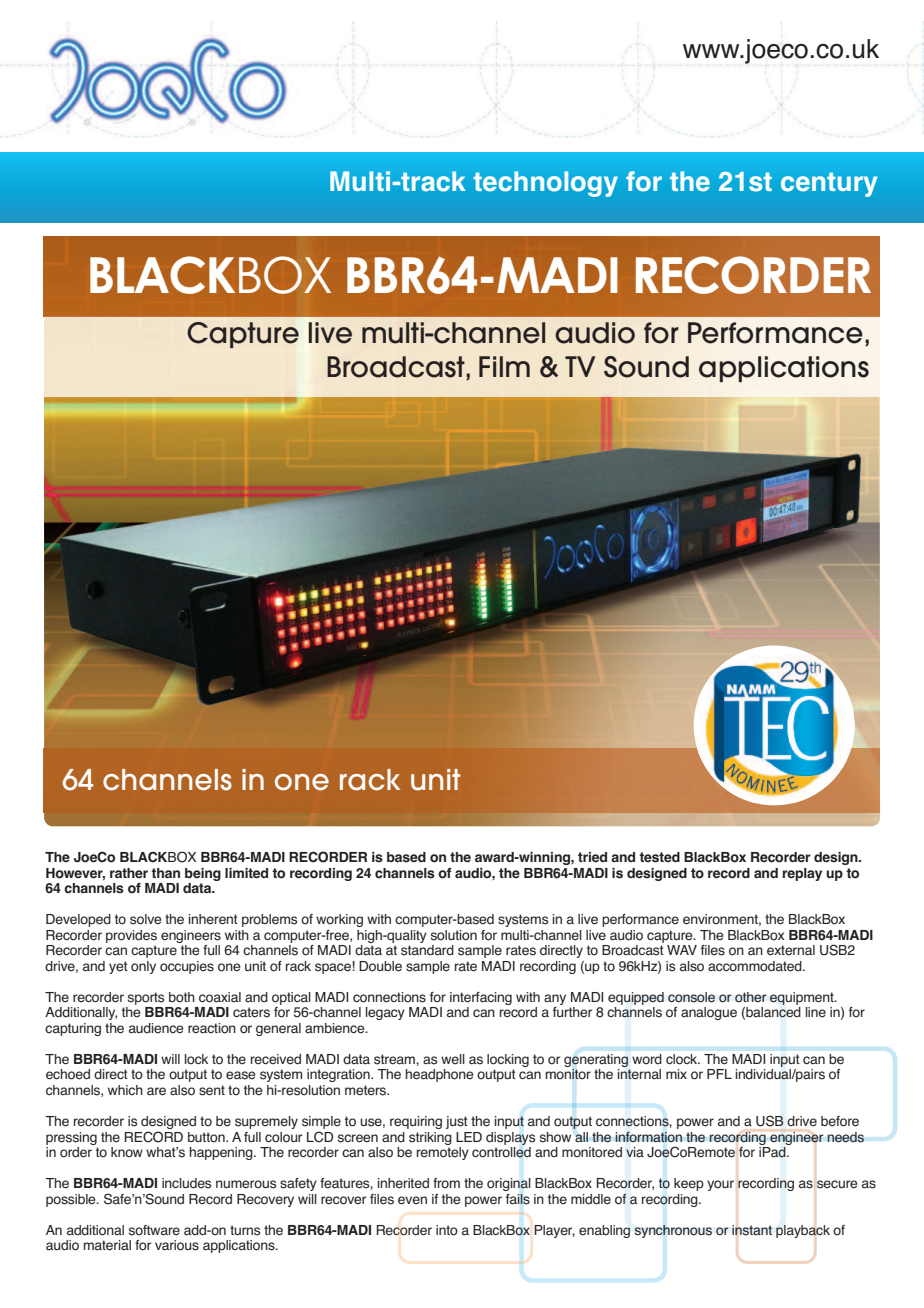 This screenshot has height=1308, width=924. What do you see at coordinates (447, 1230) in the screenshot?
I see `into` at bounding box center [447, 1230].
